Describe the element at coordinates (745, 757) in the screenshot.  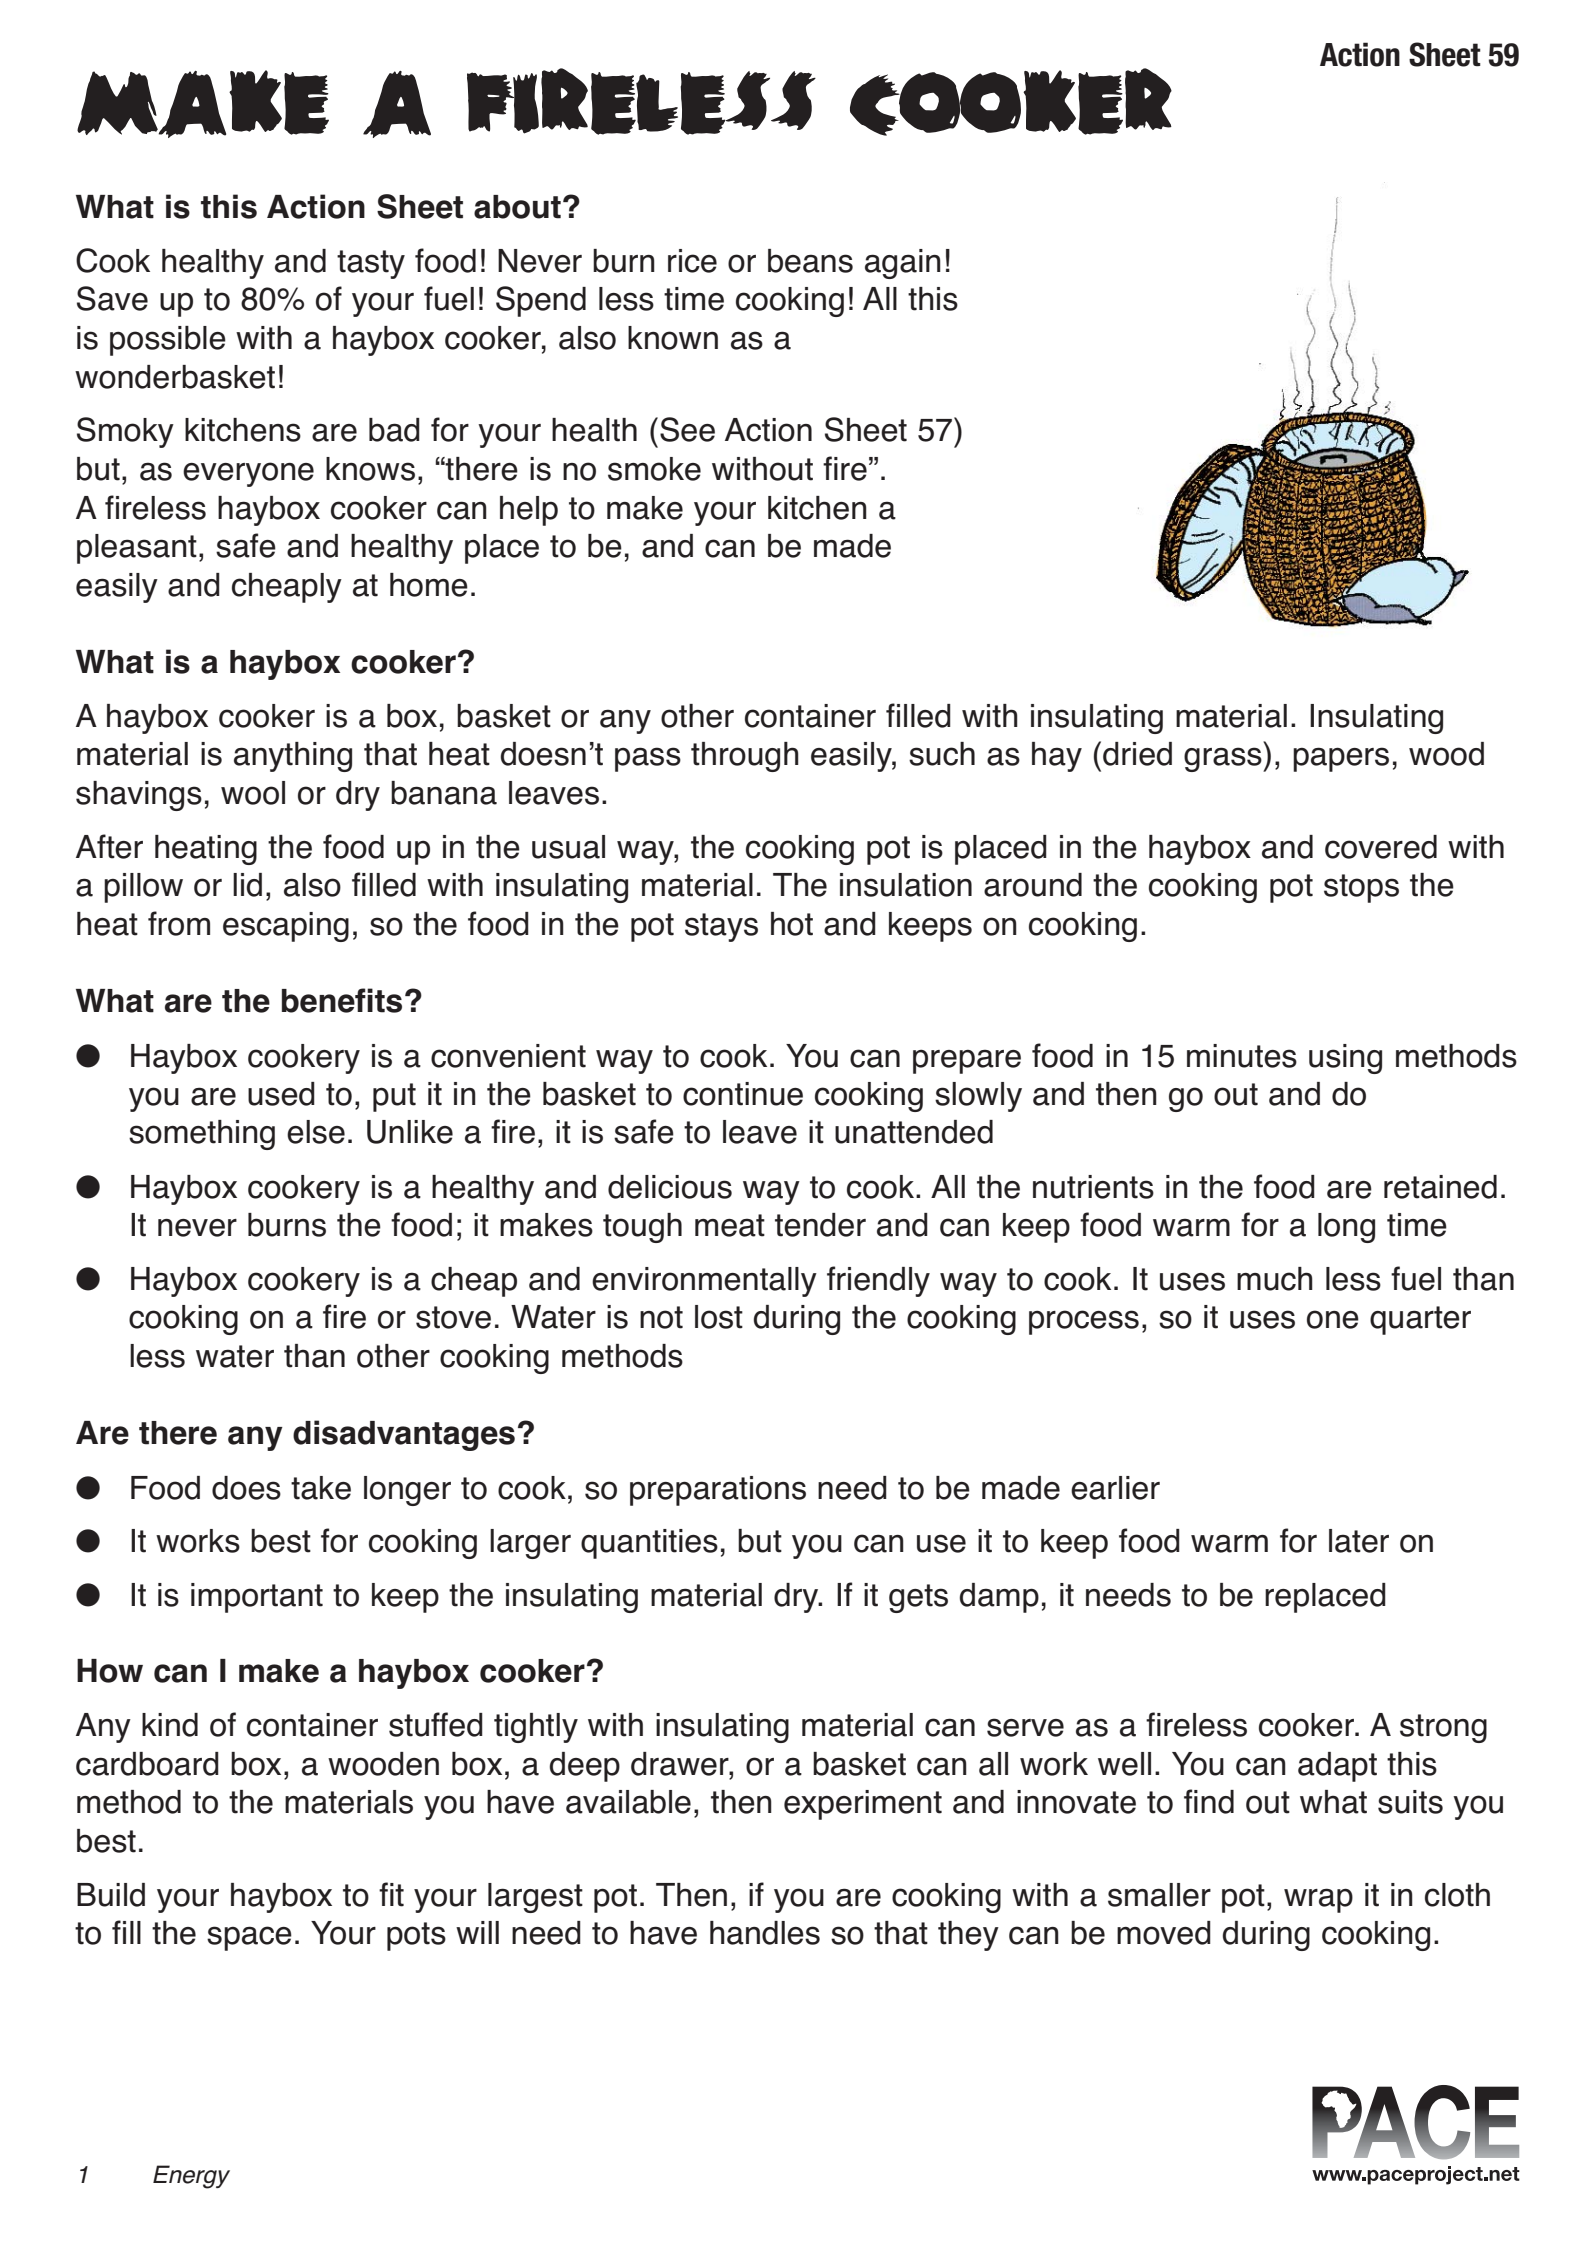
I see `through` at that location.
